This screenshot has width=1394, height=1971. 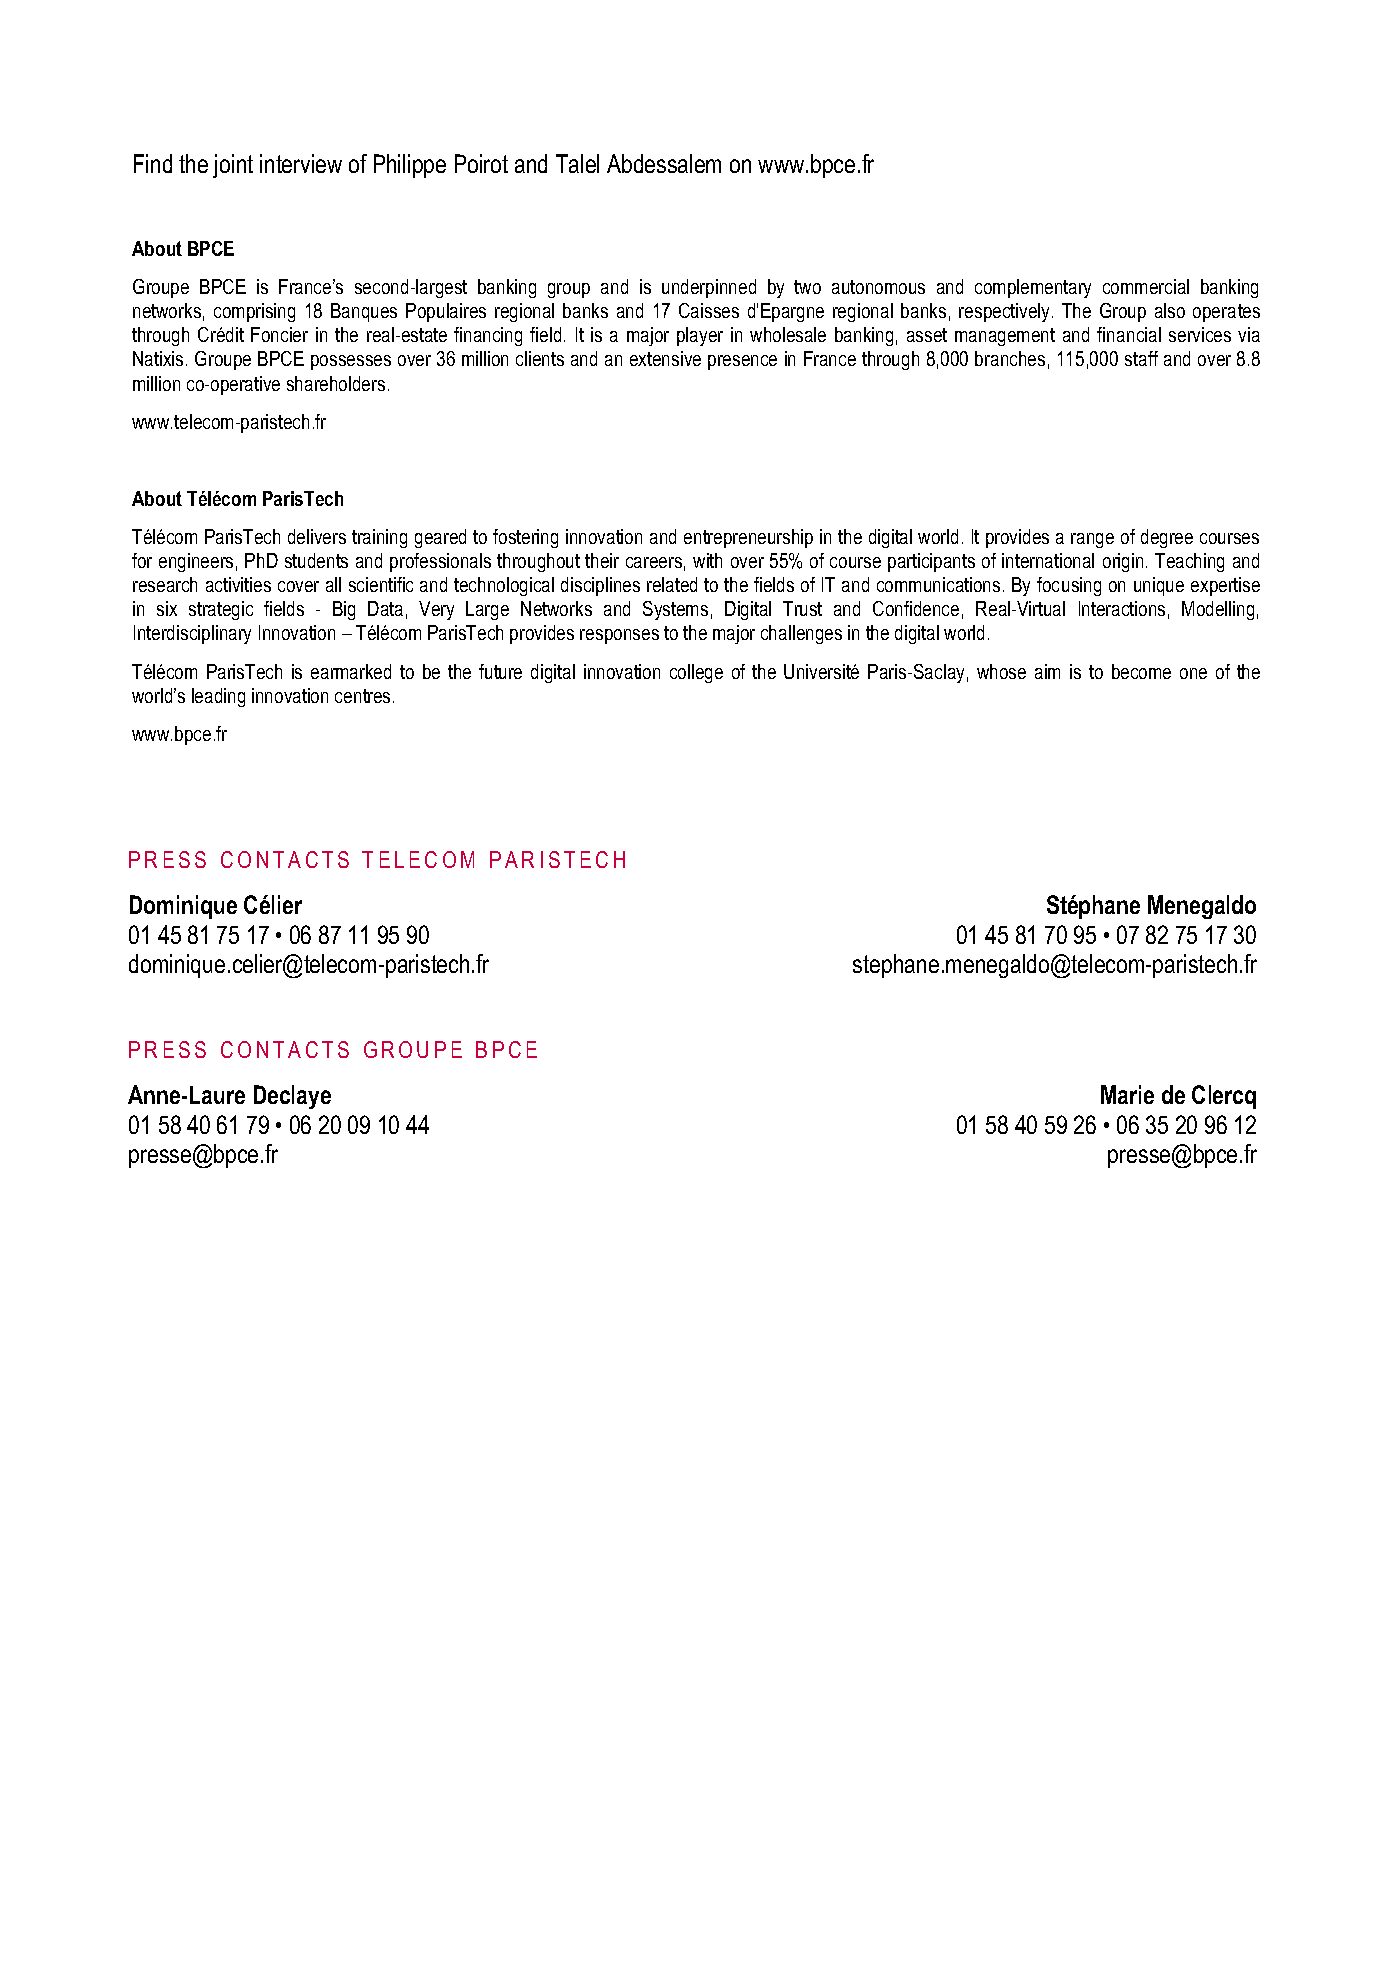 I want to click on college, so click(x=696, y=673).
